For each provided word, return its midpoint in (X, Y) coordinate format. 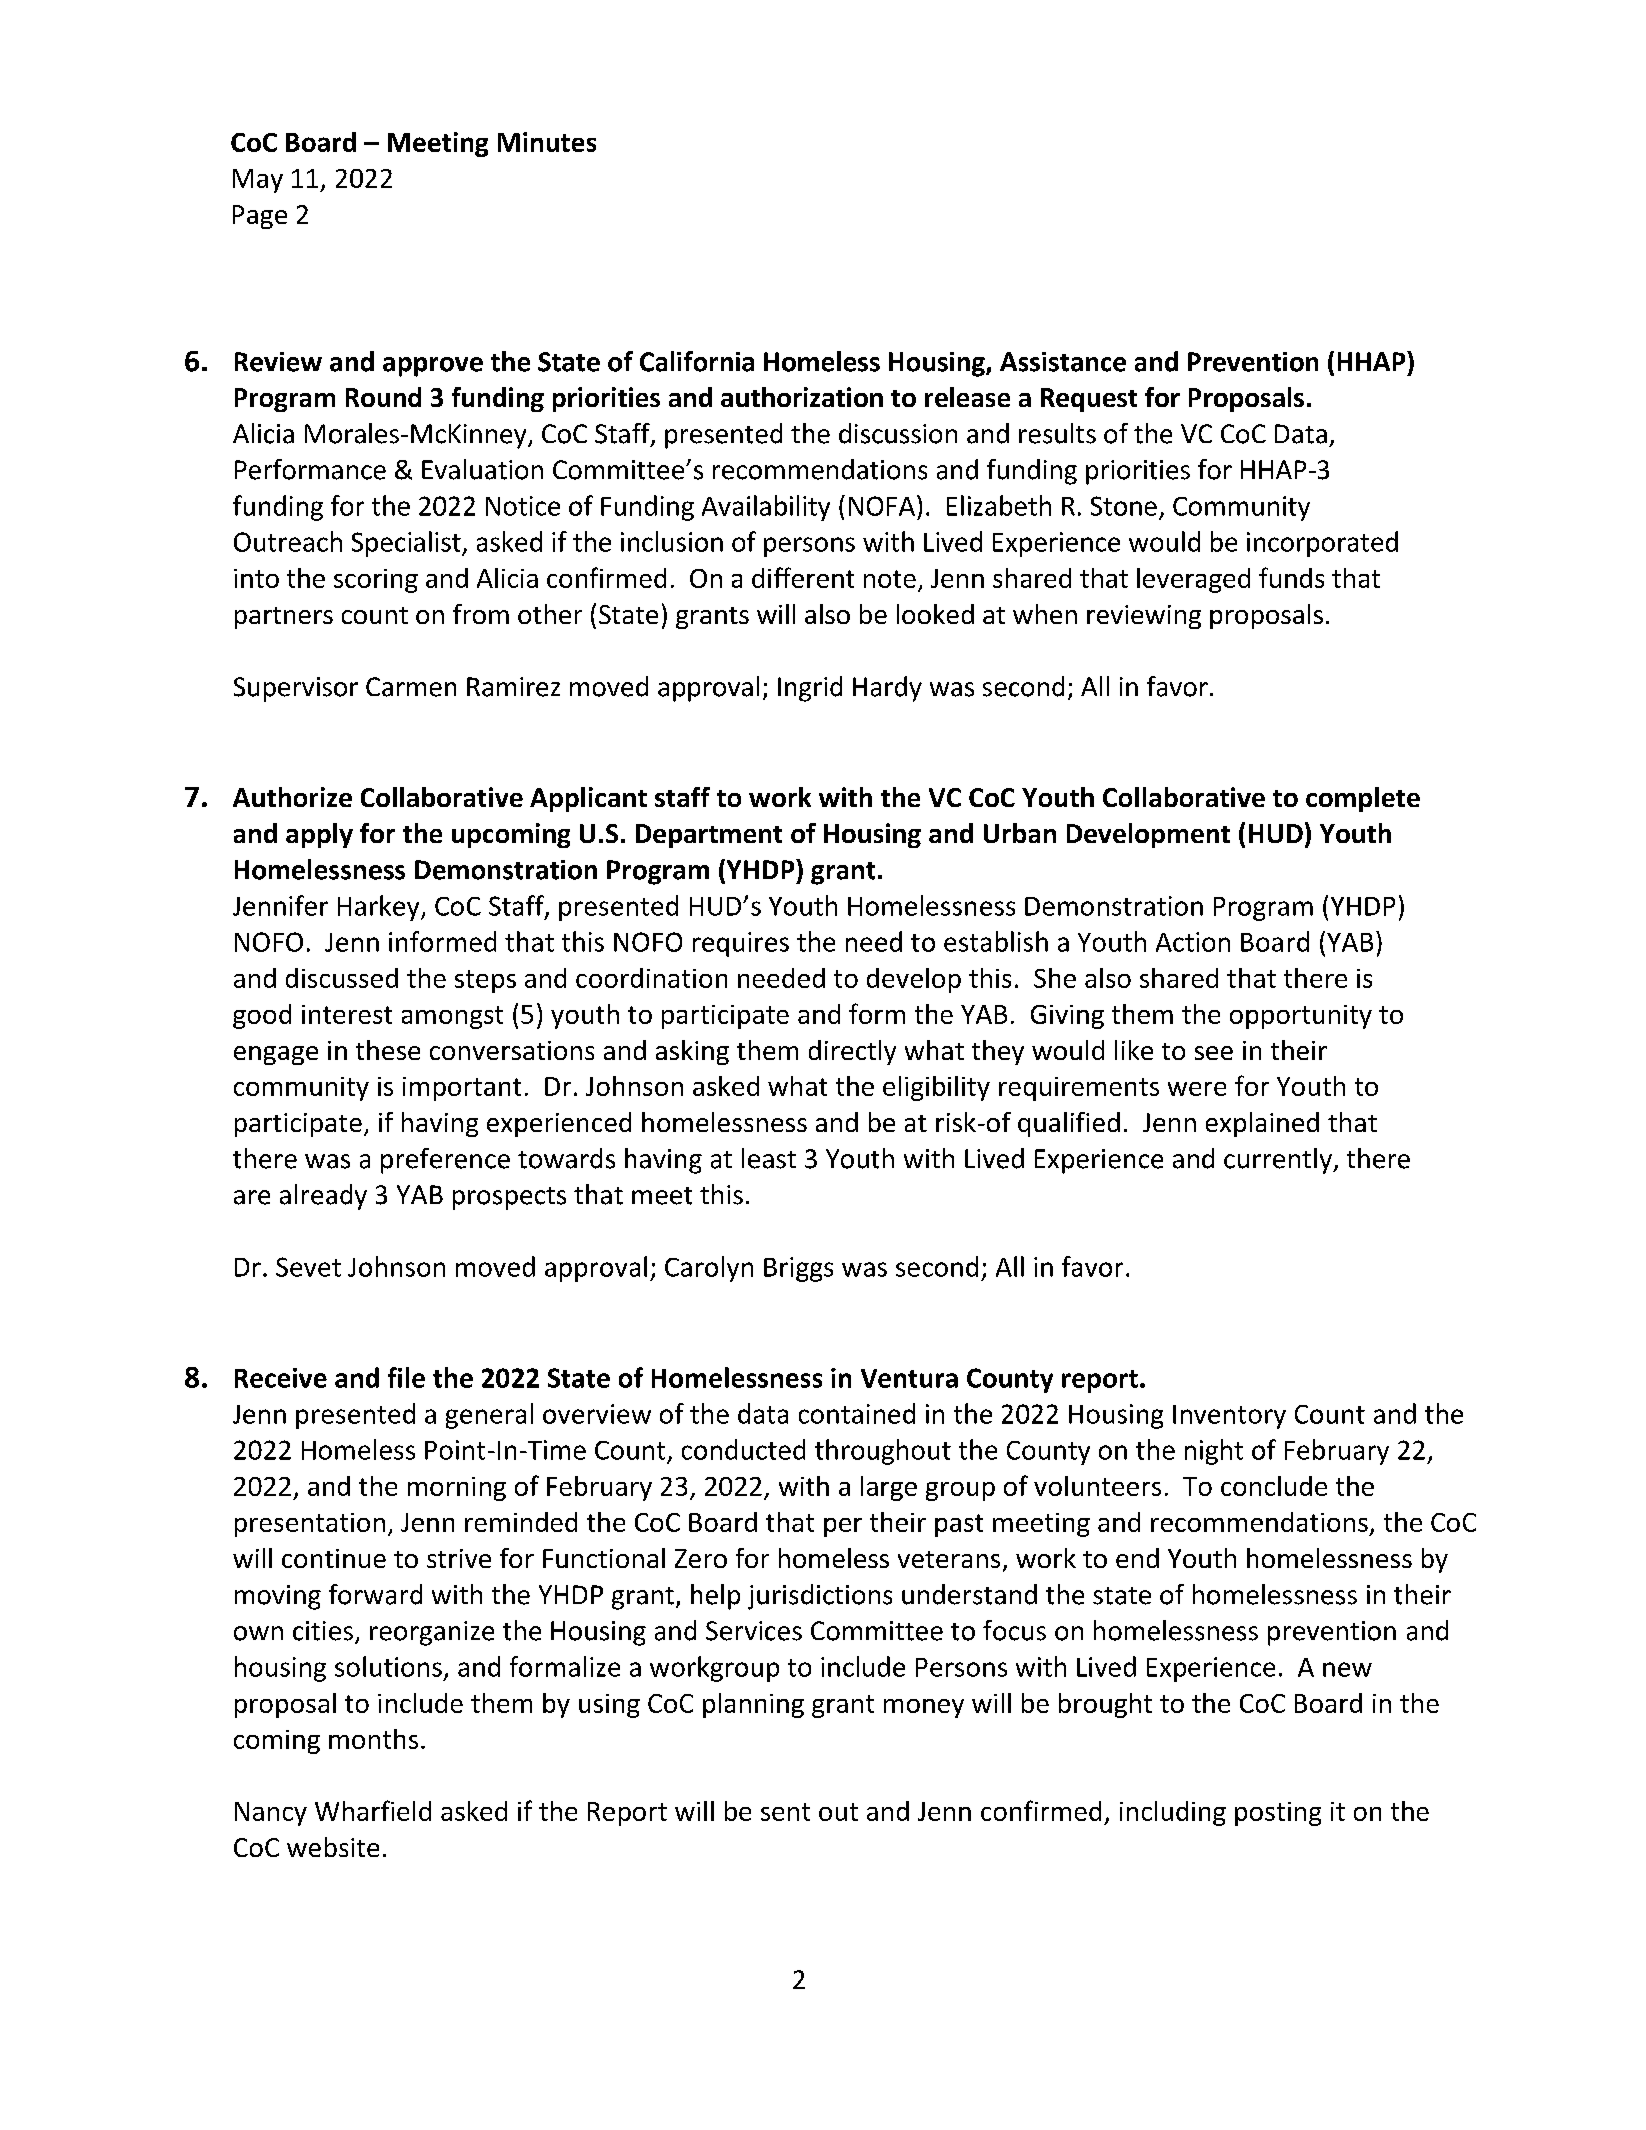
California (697, 361)
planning (753, 1705)
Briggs (798, 1269)
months (373, 1739)
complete (1363, 799)
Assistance (1063, 362)
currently (1279, 1161)
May (258, 181)
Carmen (411, 687)
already (323, 1197)
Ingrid (810, 689)
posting (1278, 1814)
